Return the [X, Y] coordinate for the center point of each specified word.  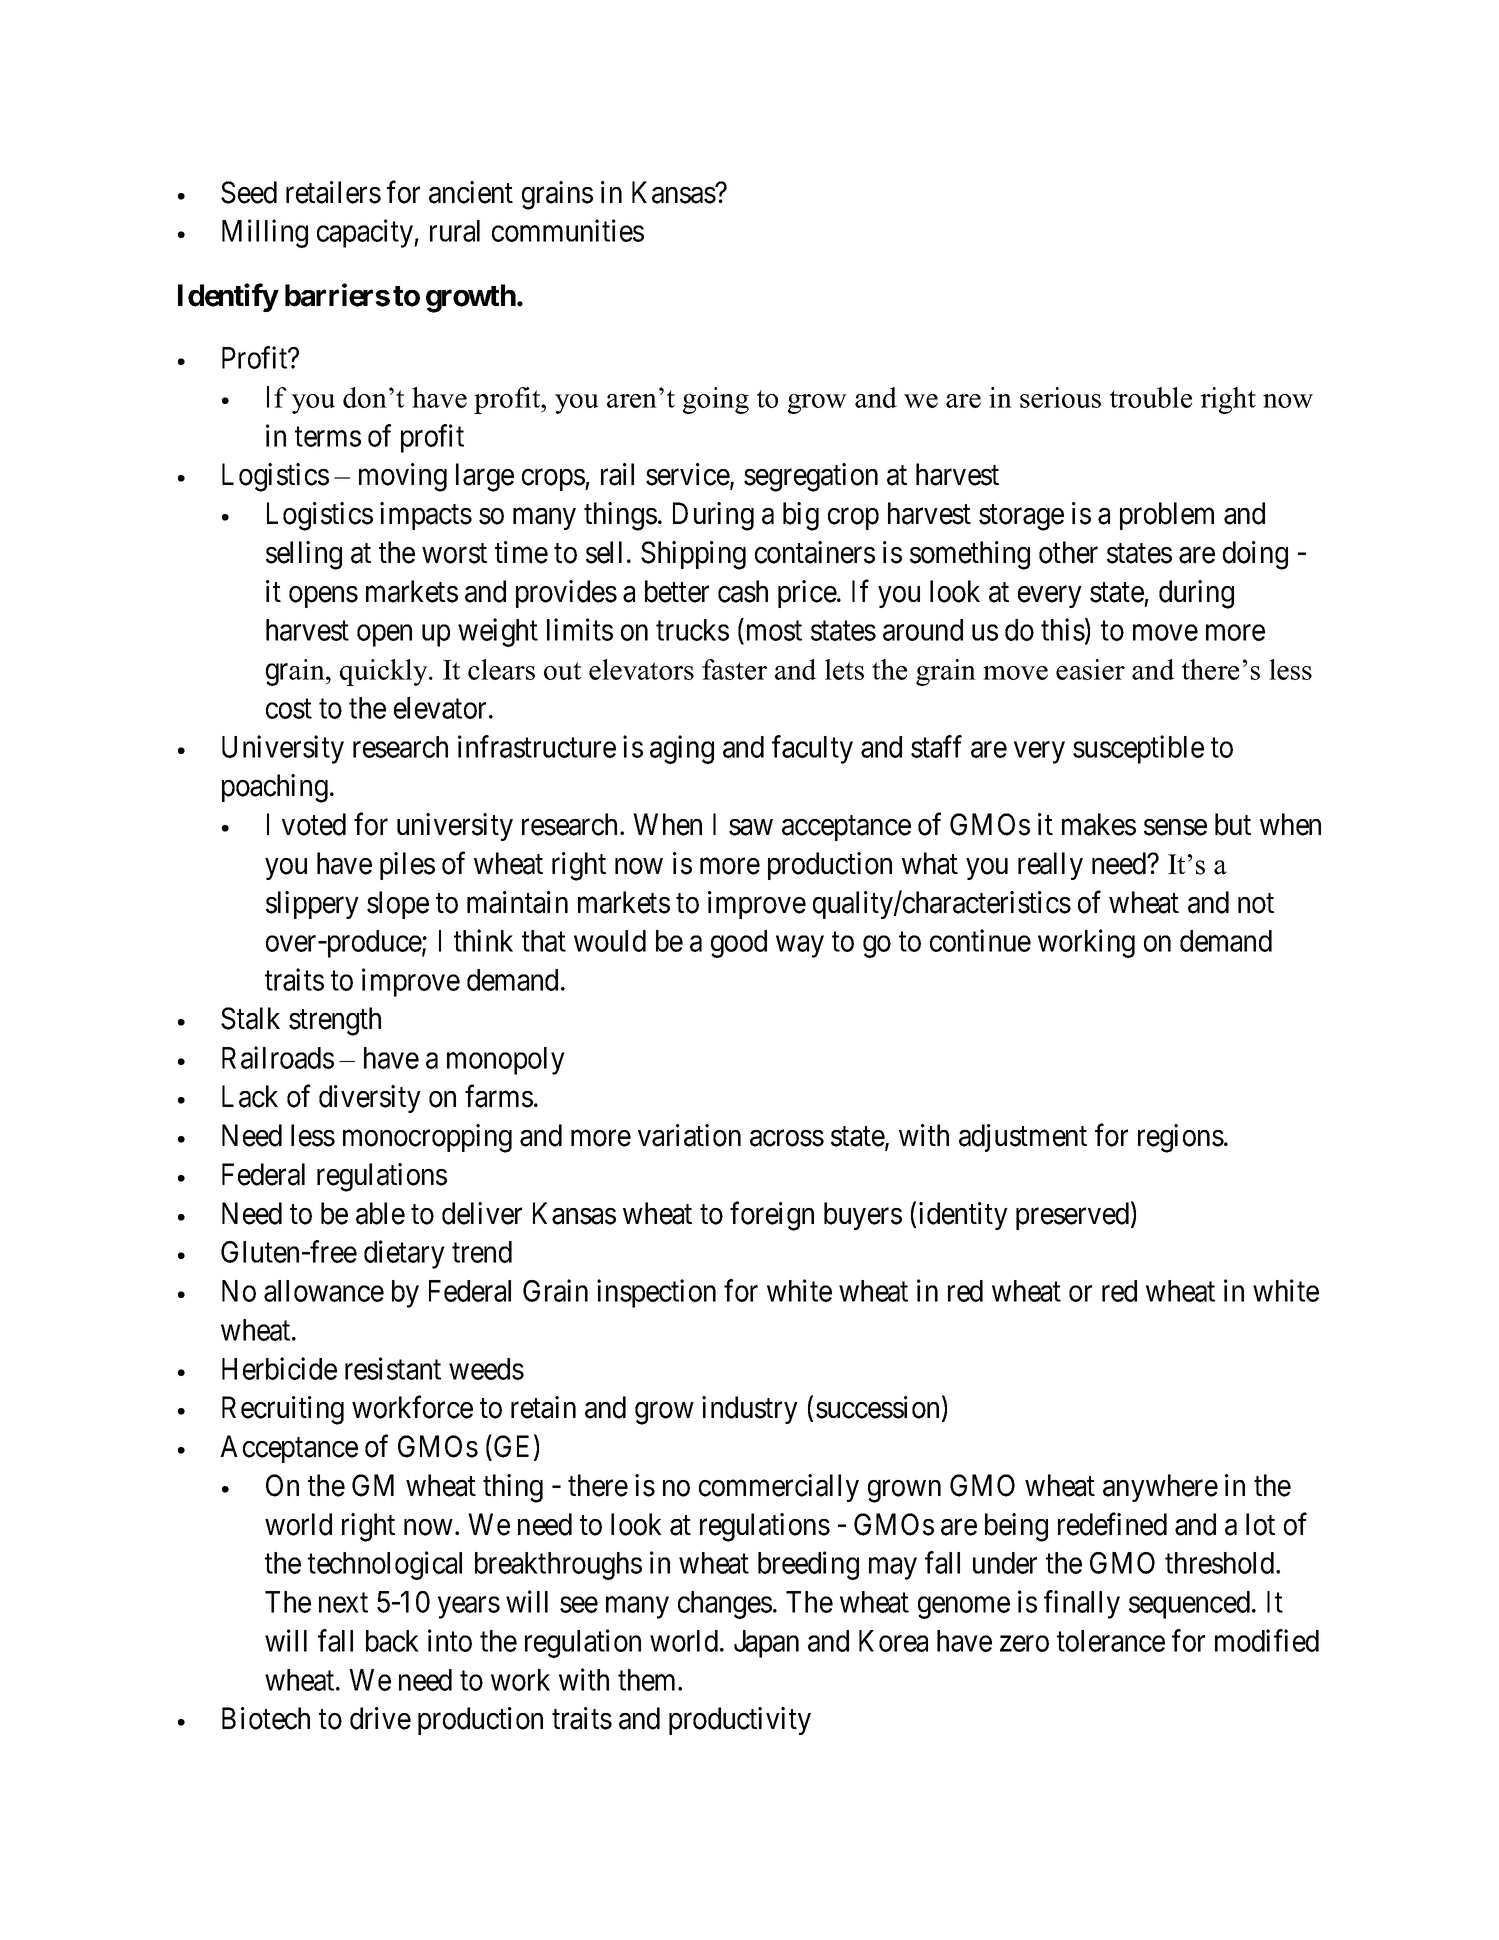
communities [568, 230]
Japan [766, 1644]
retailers [333, 192]
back [392, 1641]
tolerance [1111, 1641]
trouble [1151, 397]
